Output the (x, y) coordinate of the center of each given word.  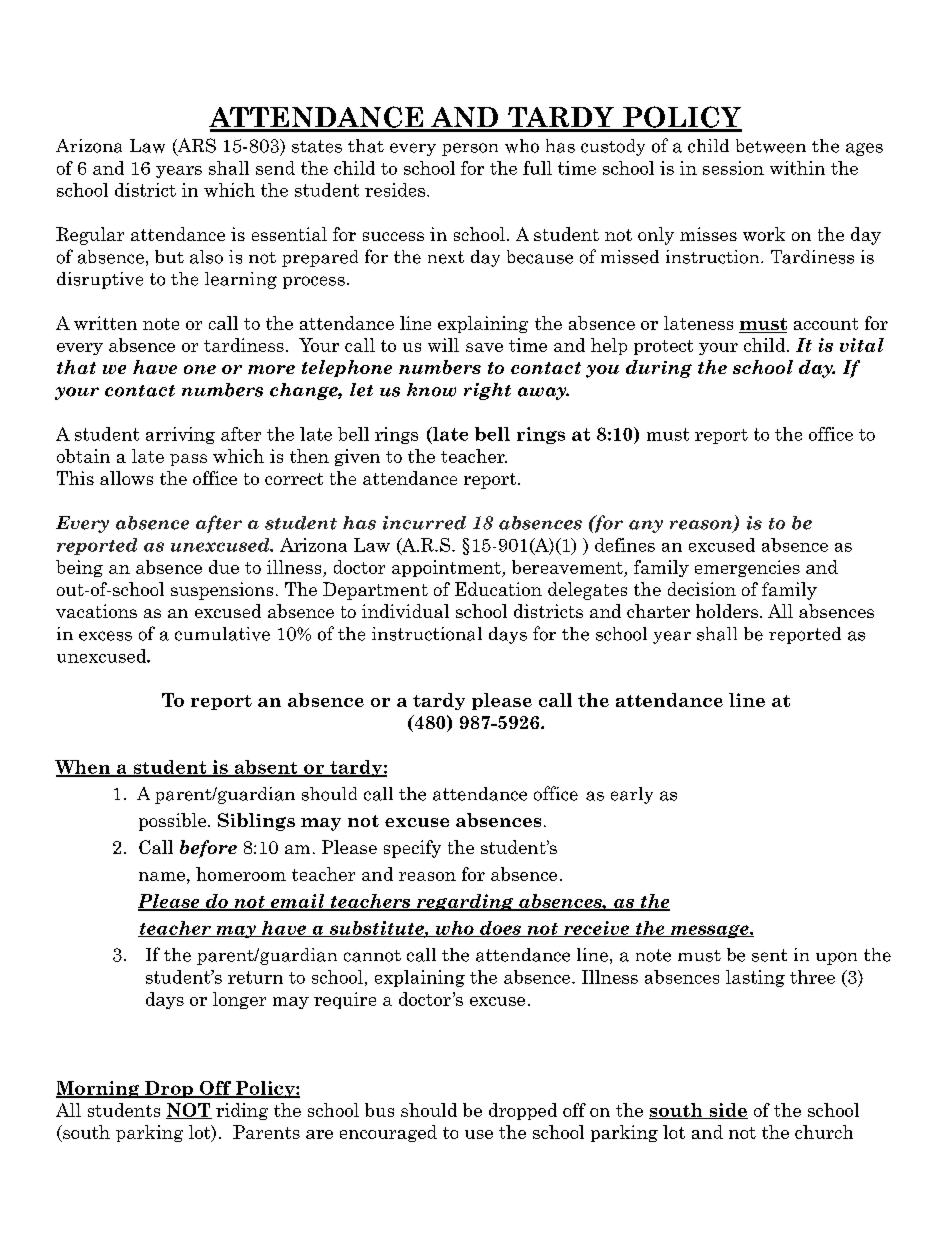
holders (727, 611)
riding (242, 1111)
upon (836, 958)
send (275, 168)
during (659, 369)
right (487, 391)
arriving (180, 435)
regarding (464, 902)
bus (379, 1110)
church (824, 1132)
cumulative (222, 634)
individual (405, 611)
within (797, 168)
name (162, 876)
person (470, 149)
